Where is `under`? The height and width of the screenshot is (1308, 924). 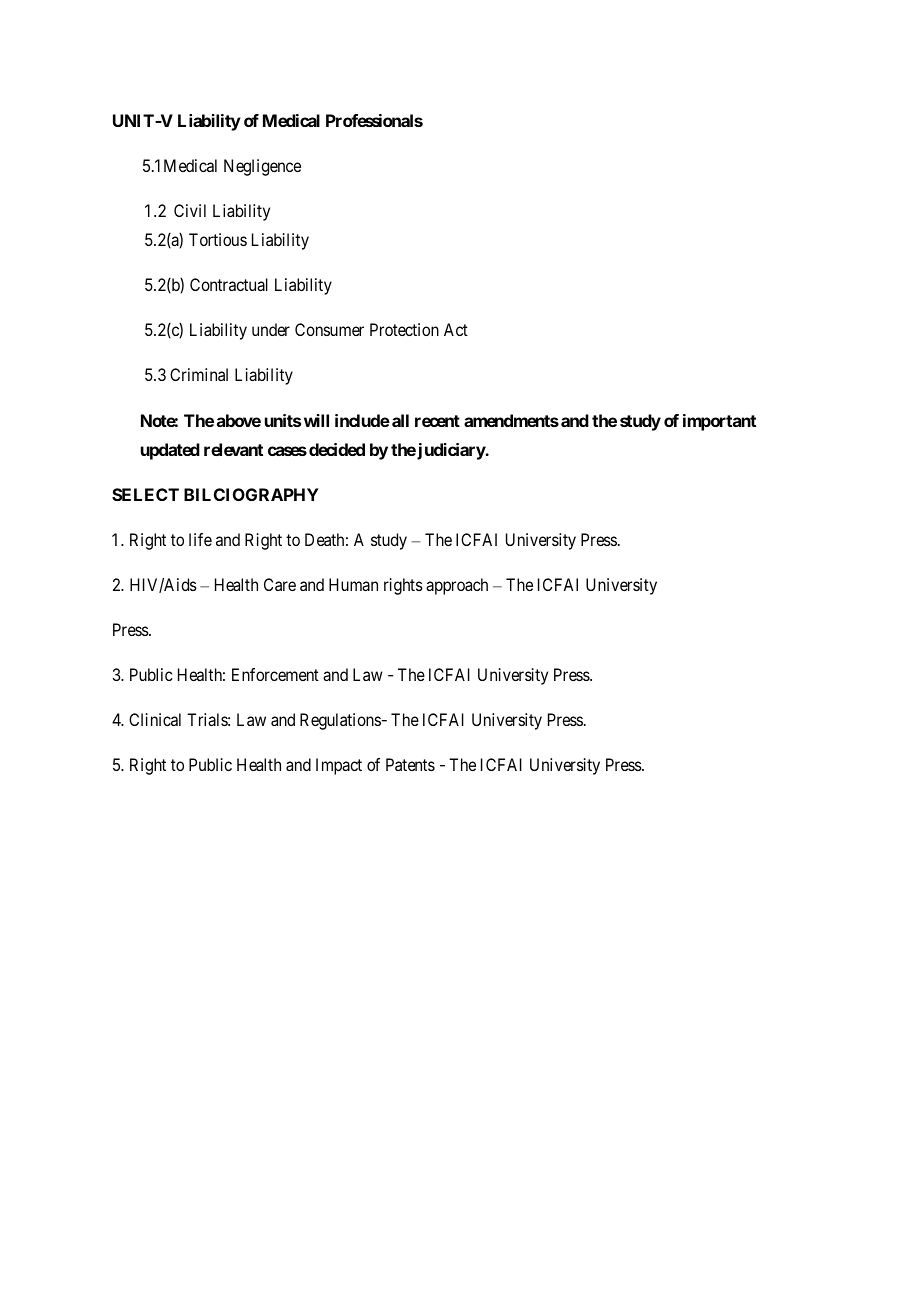
under is located at coordinates (271, 329).
